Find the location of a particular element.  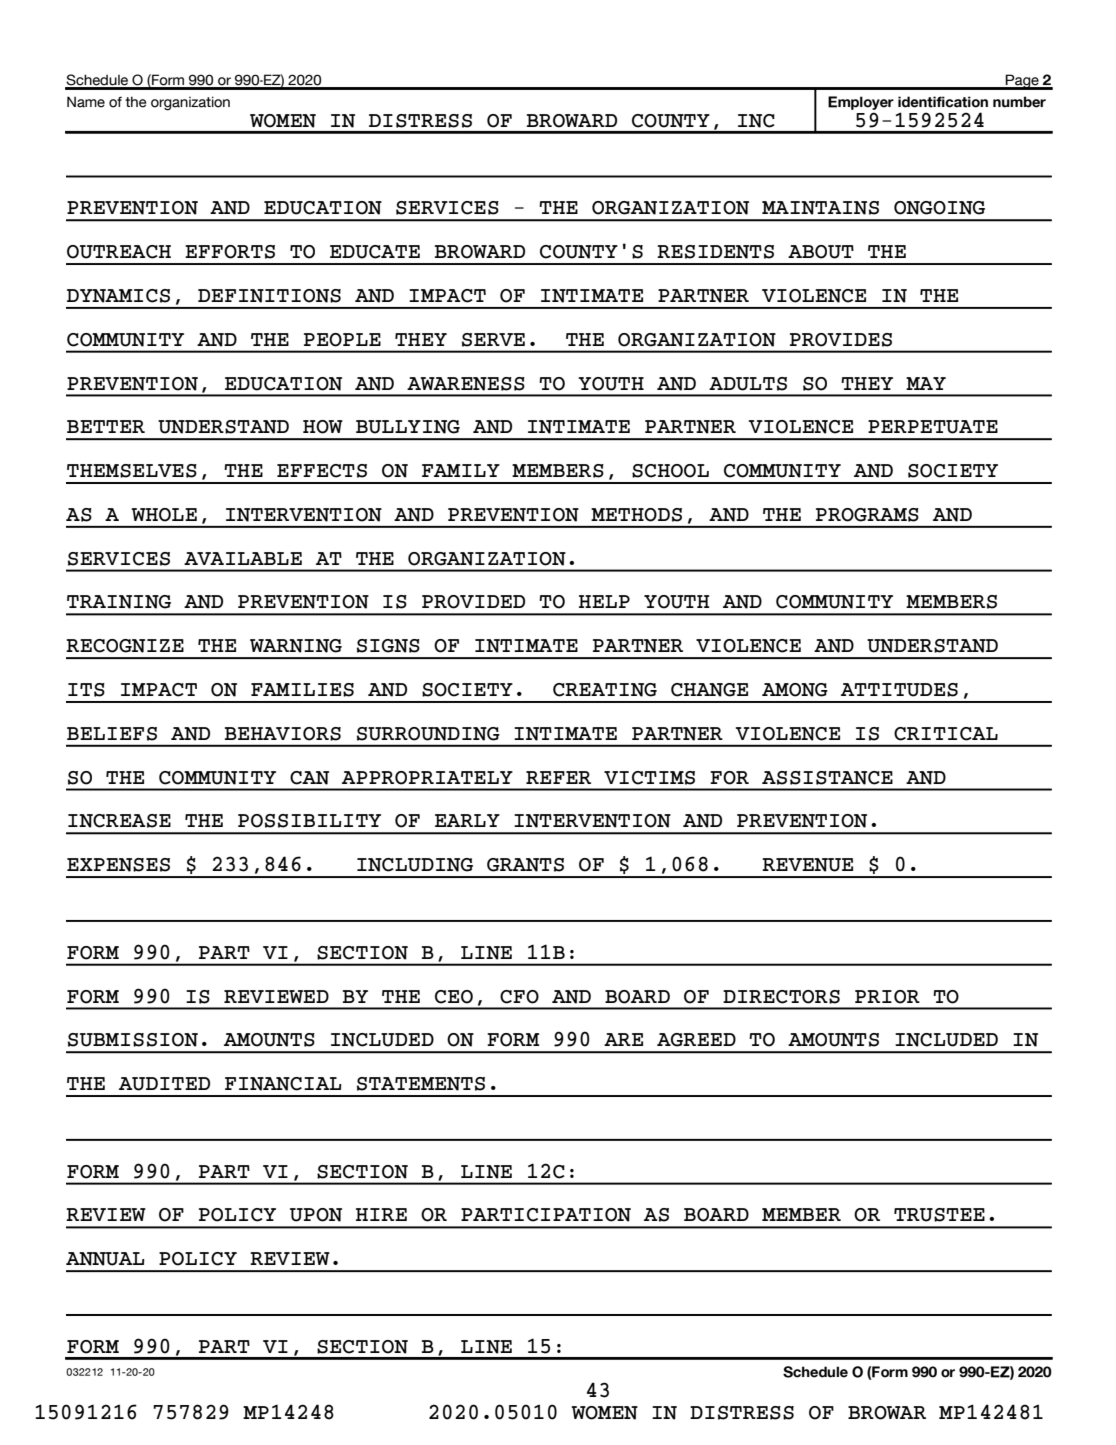

RESIDENTS is located at coordinates (715, 252).
